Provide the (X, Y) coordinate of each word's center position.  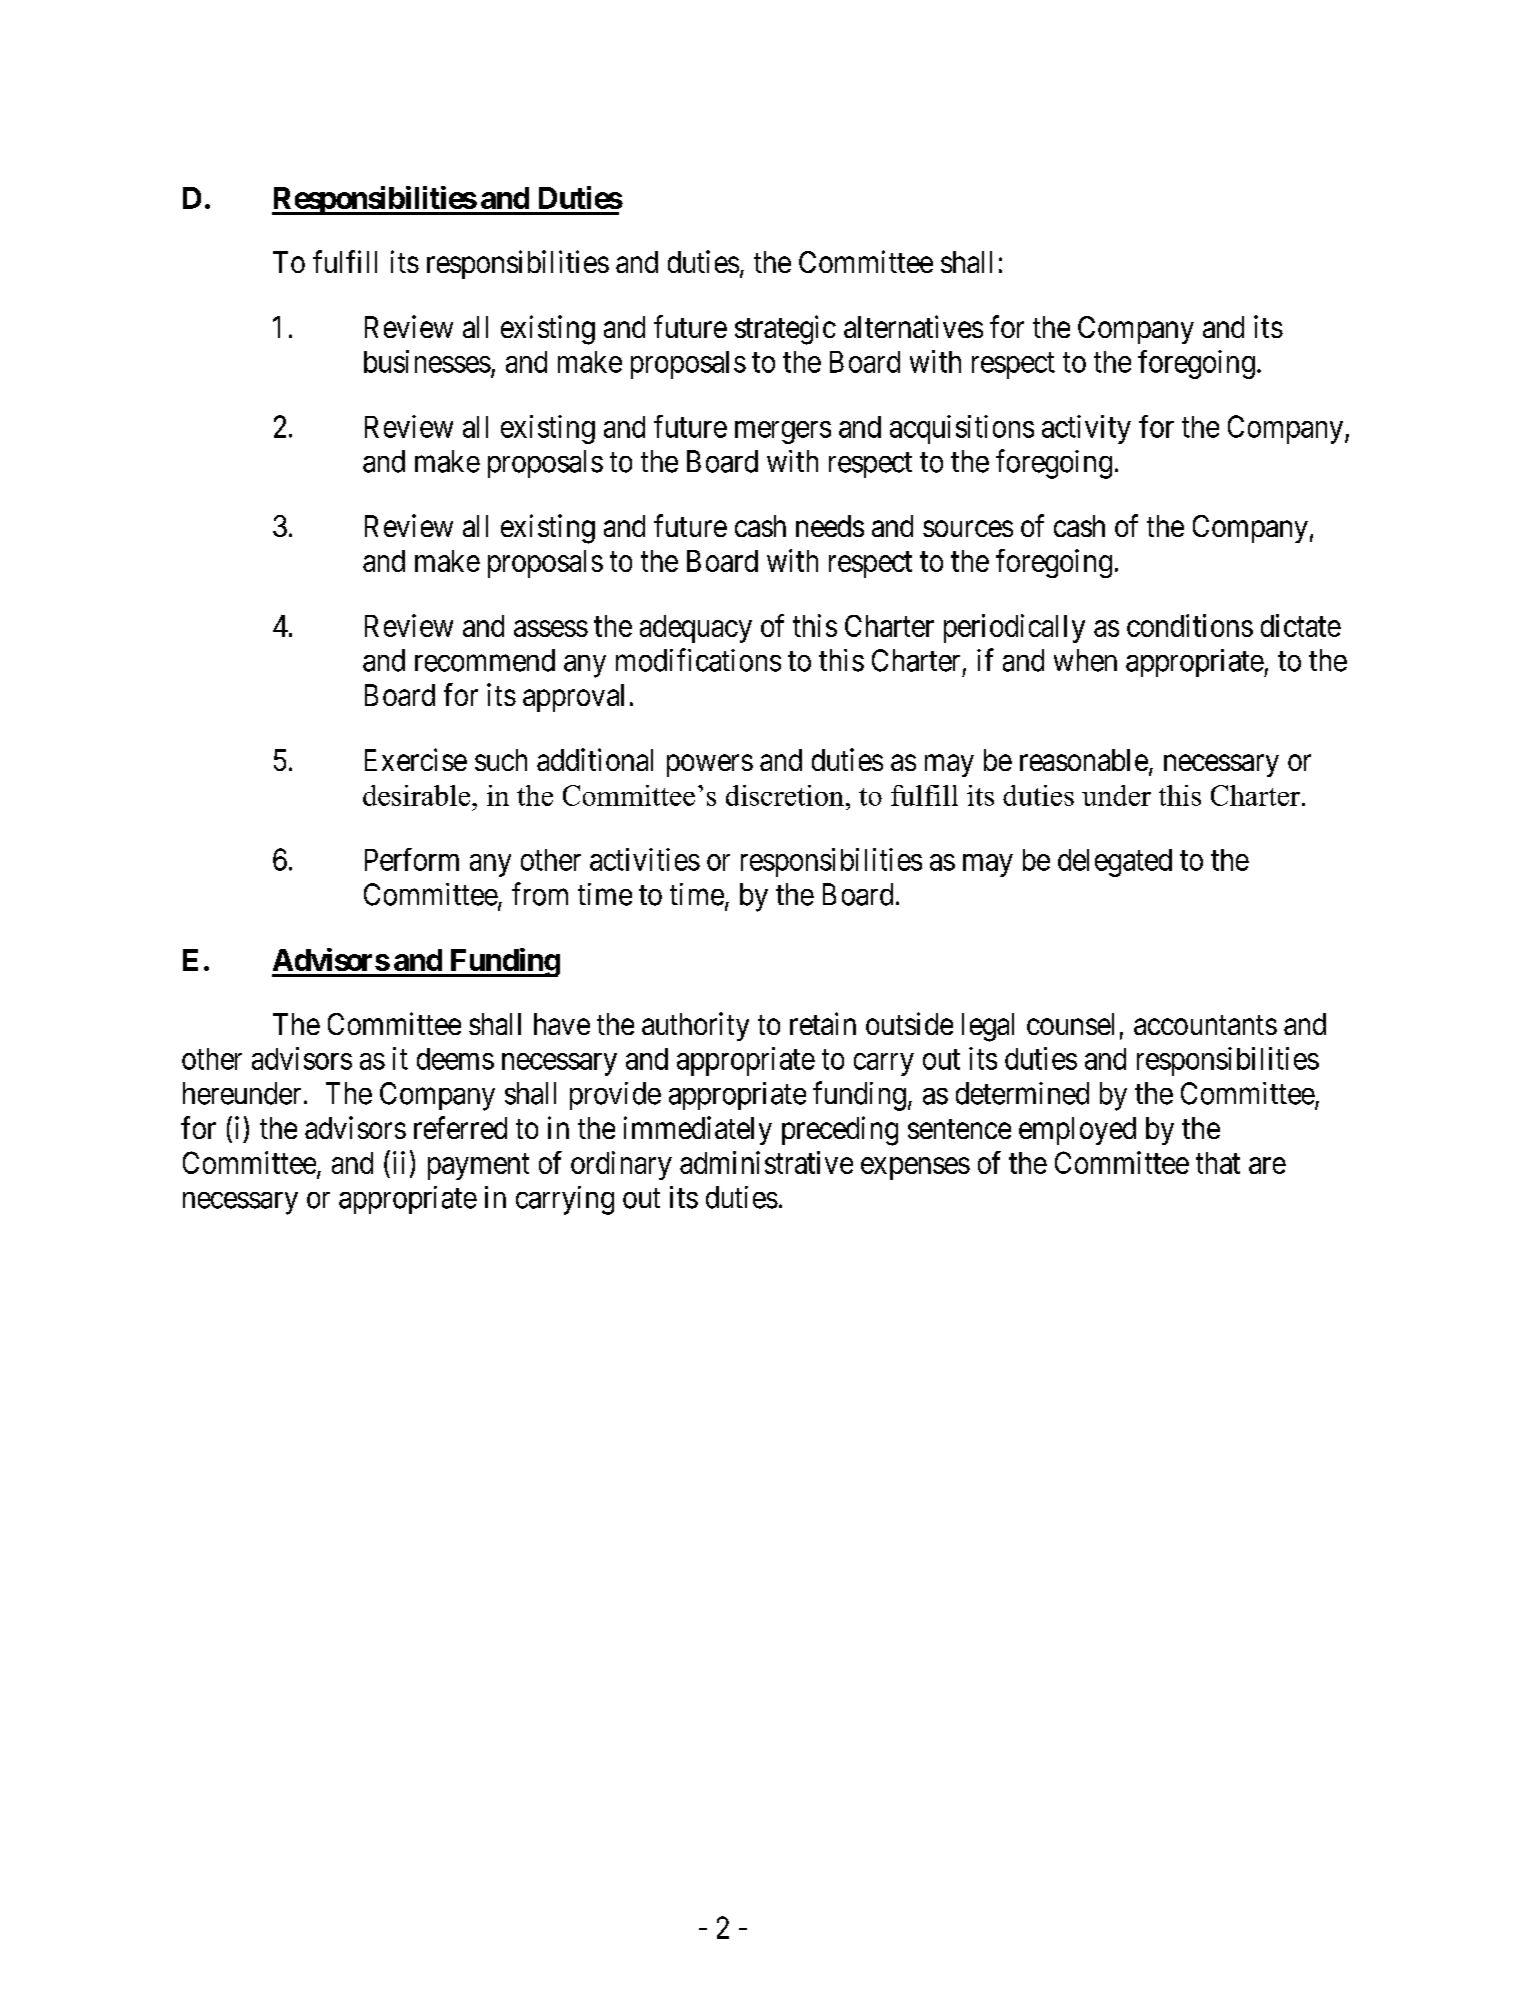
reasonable (1084, 760)
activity (1086, 429)
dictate (1301, 625)
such (501, 760)
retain (823, 1023)
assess (551, 628)
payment (478, 1167)
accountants (1205, 1025)
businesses (427, 361)
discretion (785, 795)
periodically (1014, 628)
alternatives (913, 326)
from (540, 894)
